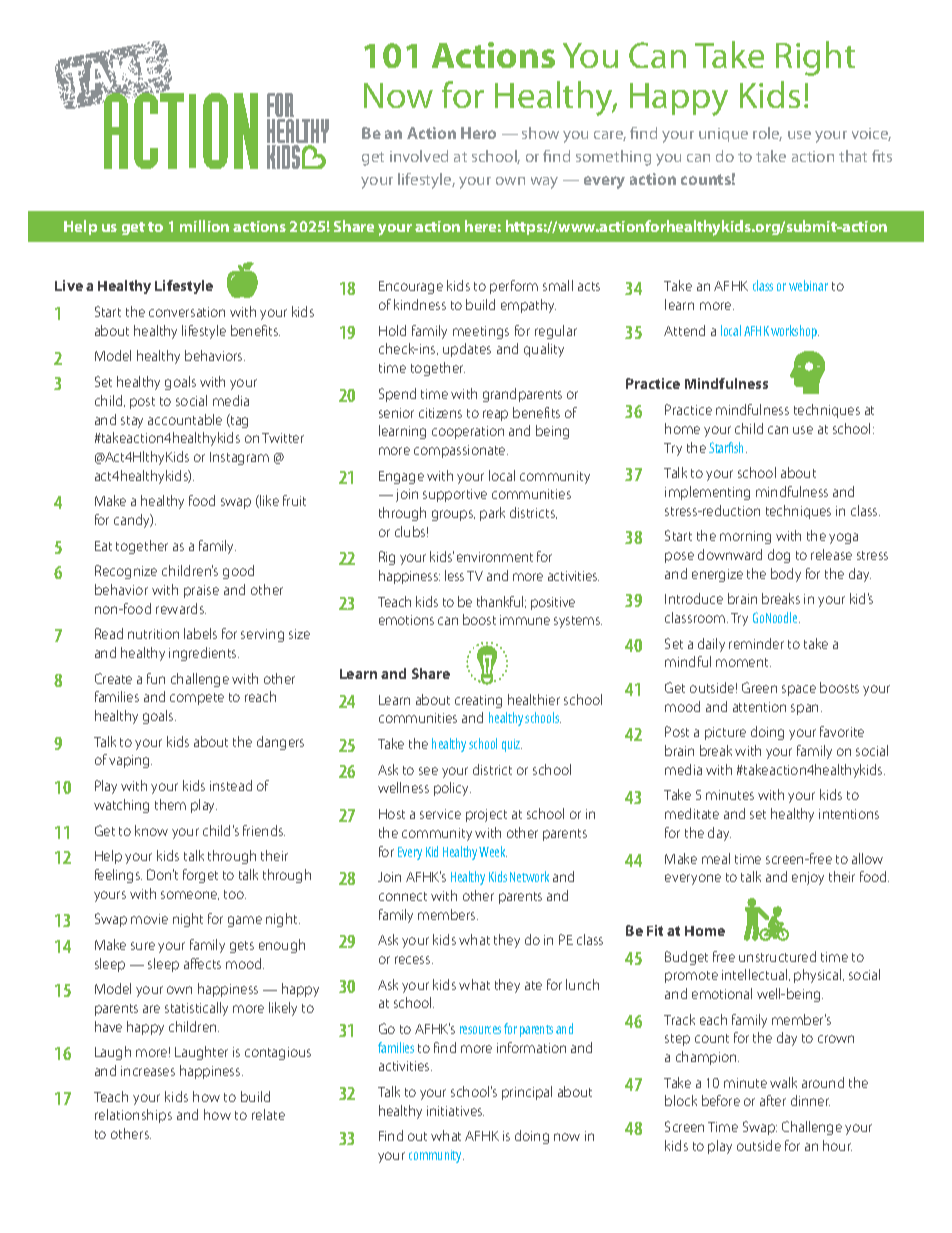  I want to click on Hero, so click(478, 133).
